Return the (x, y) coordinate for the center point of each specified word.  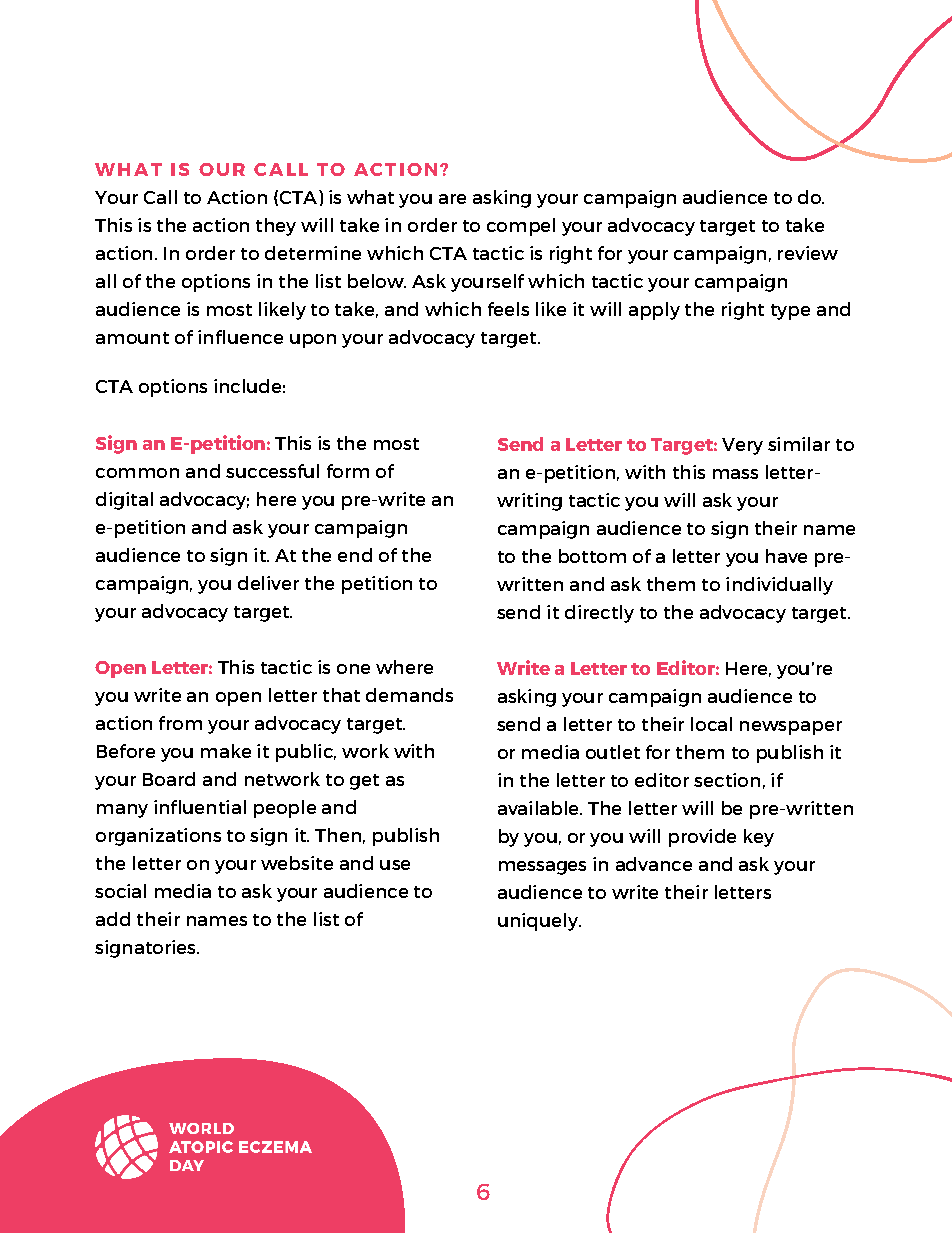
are (452, 199)
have (786, 556)
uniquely (539, 922)
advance (654, 864)
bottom (592, 556)
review (808, 253)
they (276, 227)
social (120, 891)
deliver (268, 583)
